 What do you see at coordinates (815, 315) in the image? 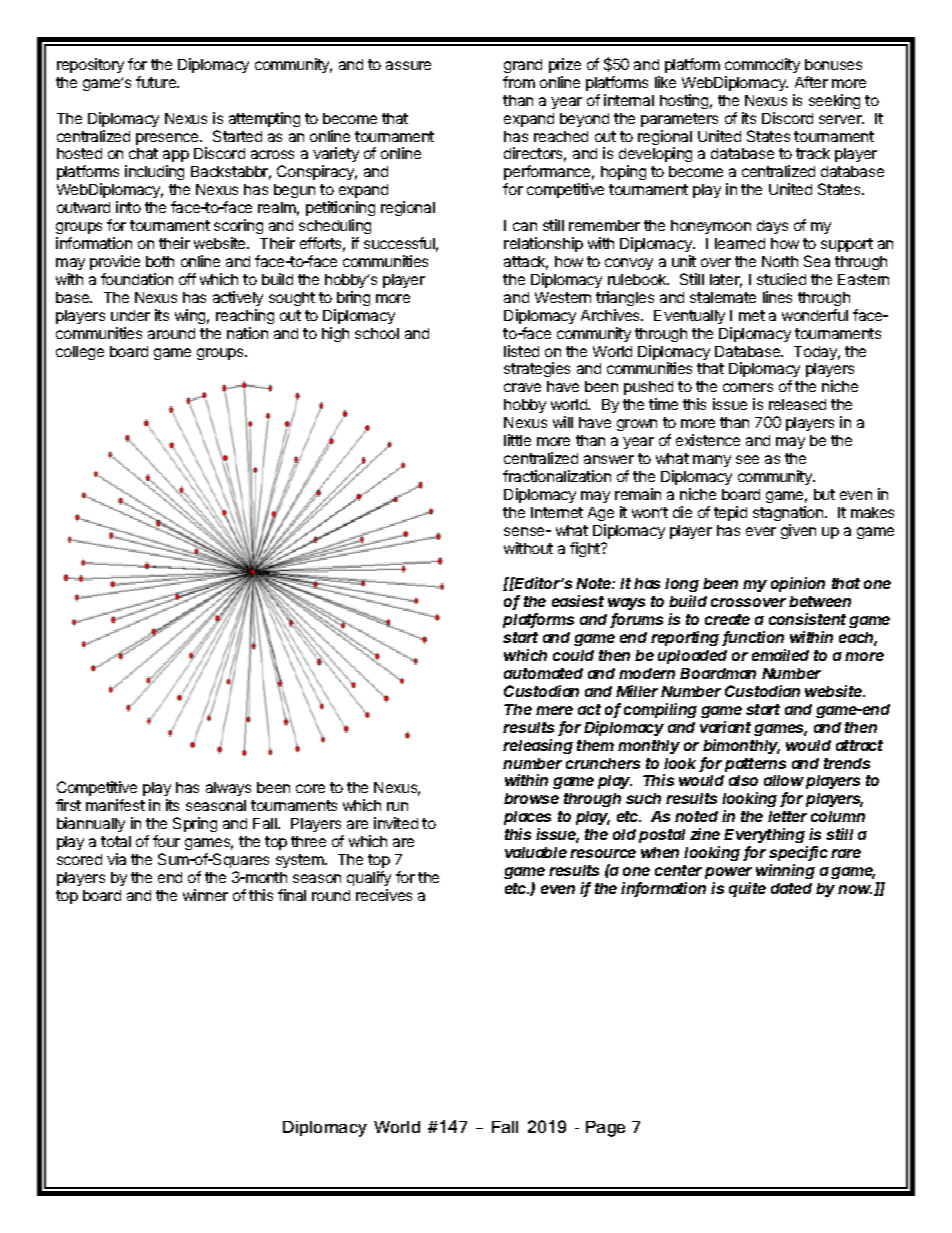
I see `wonderful` at bounding box center [815, 315].
